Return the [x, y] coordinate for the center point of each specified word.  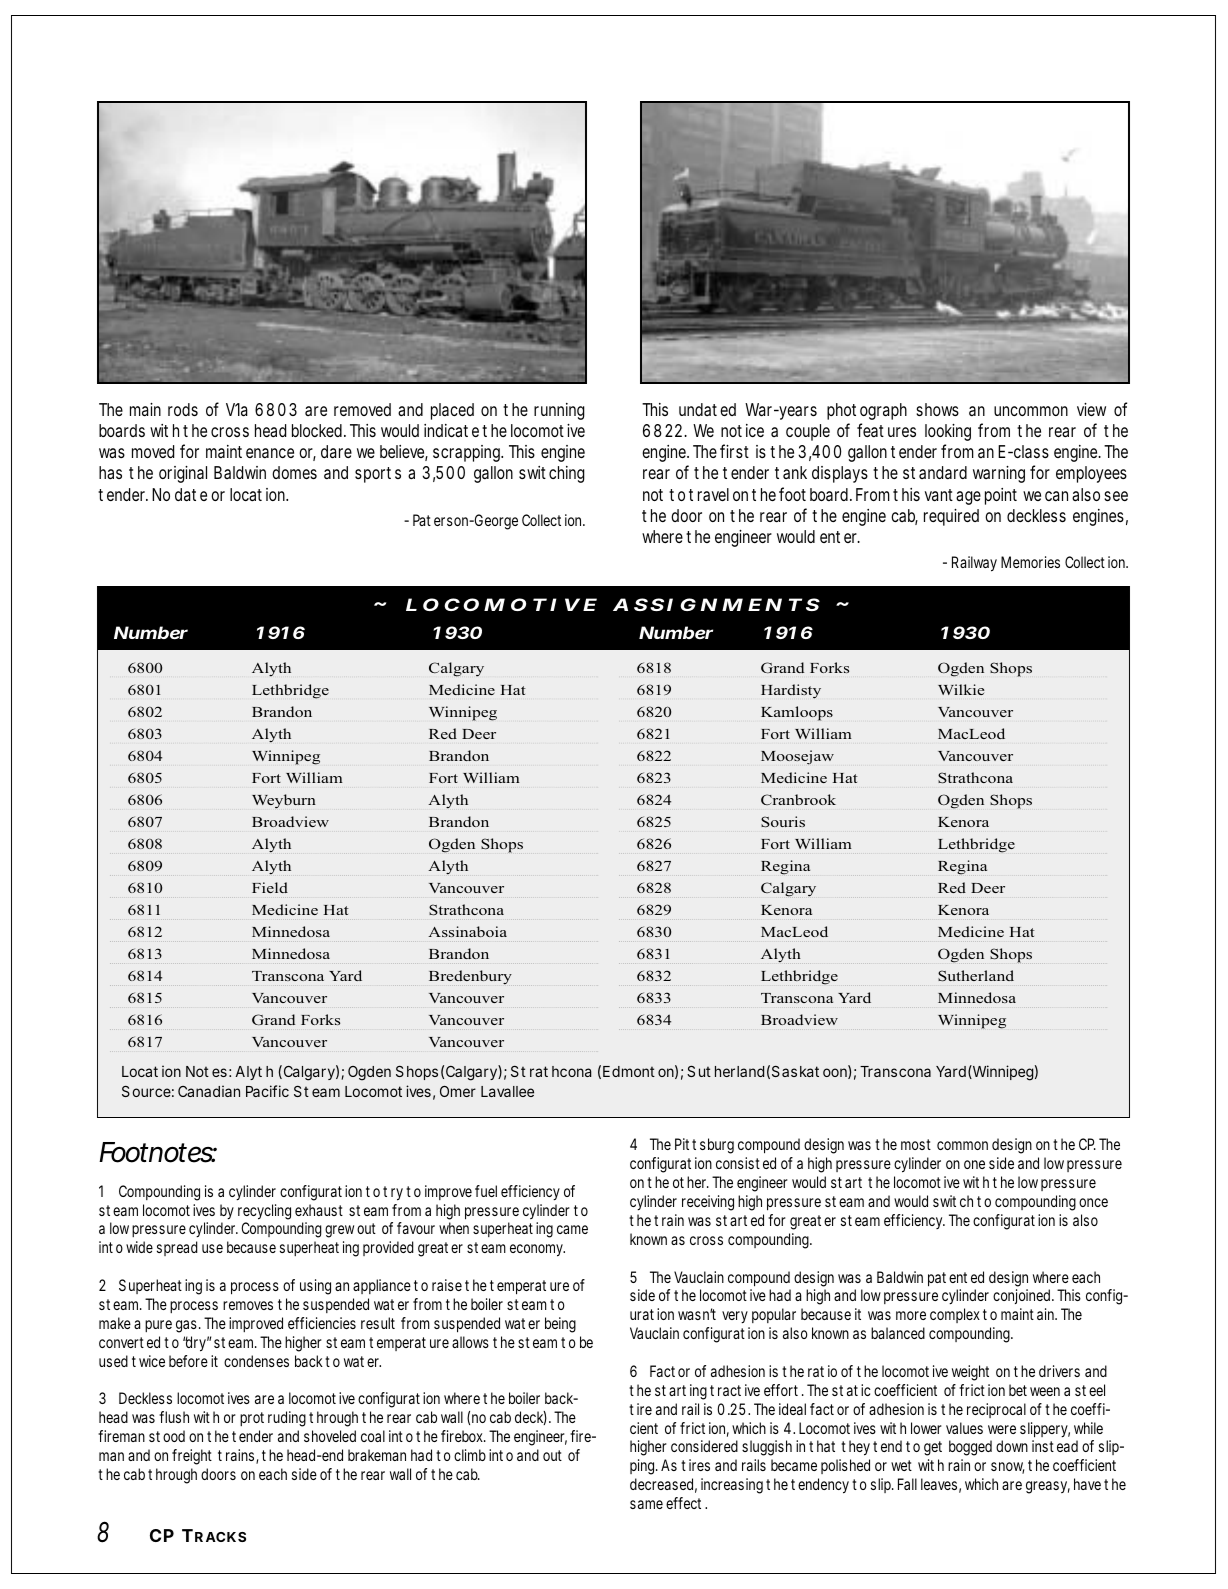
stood [167, 1436]
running [559, 411]
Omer [458, 1091]
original [183, 474]
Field [270, 887]
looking [948, 432]
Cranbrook [798, 799]
